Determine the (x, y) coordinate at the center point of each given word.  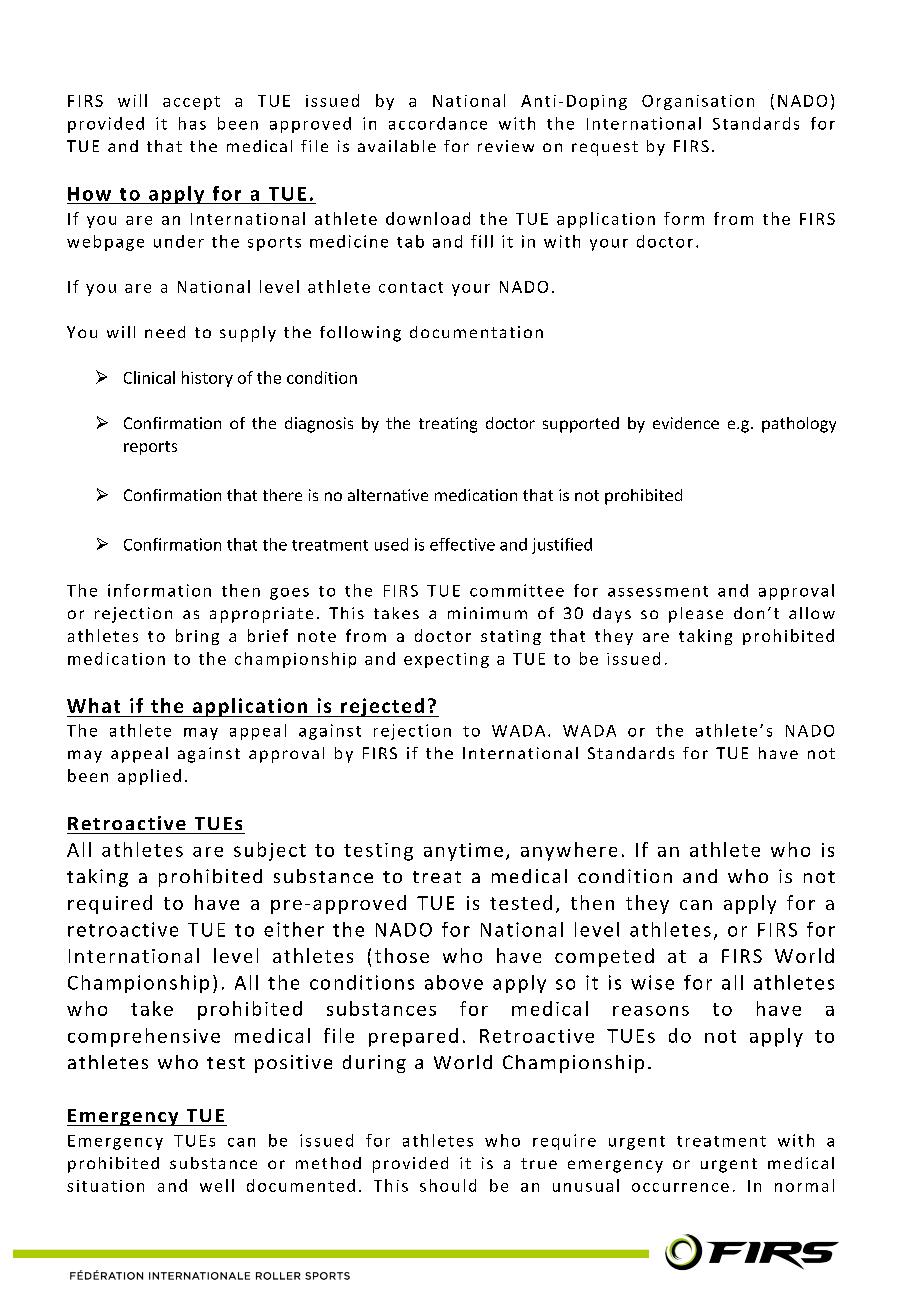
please (696, 615)
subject (270, 851)
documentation (476, 332)
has (192, 123)
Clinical (149, 377)
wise (652, 982)
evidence (686, 423)
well (217, 1185)
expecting (446, 660)
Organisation (698, 102)
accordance (438, 123)
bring (197, 637)
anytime (463, 852)
